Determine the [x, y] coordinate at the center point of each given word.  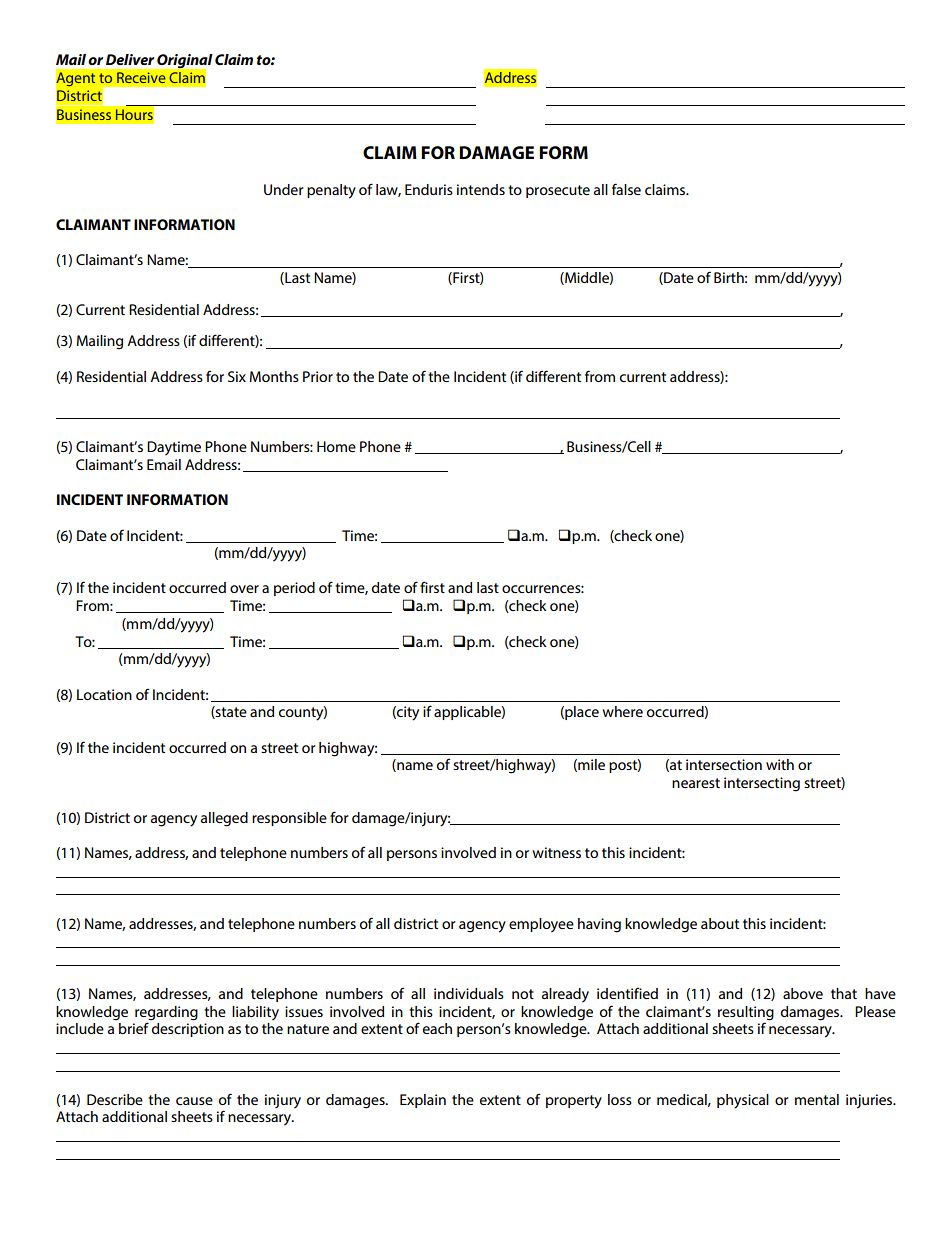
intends [481, 189]
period [294, 589]
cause [194, 1101]
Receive [141, 78]
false [626, 189]
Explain [423, 1101]
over [244, 589]
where [622, 711]
